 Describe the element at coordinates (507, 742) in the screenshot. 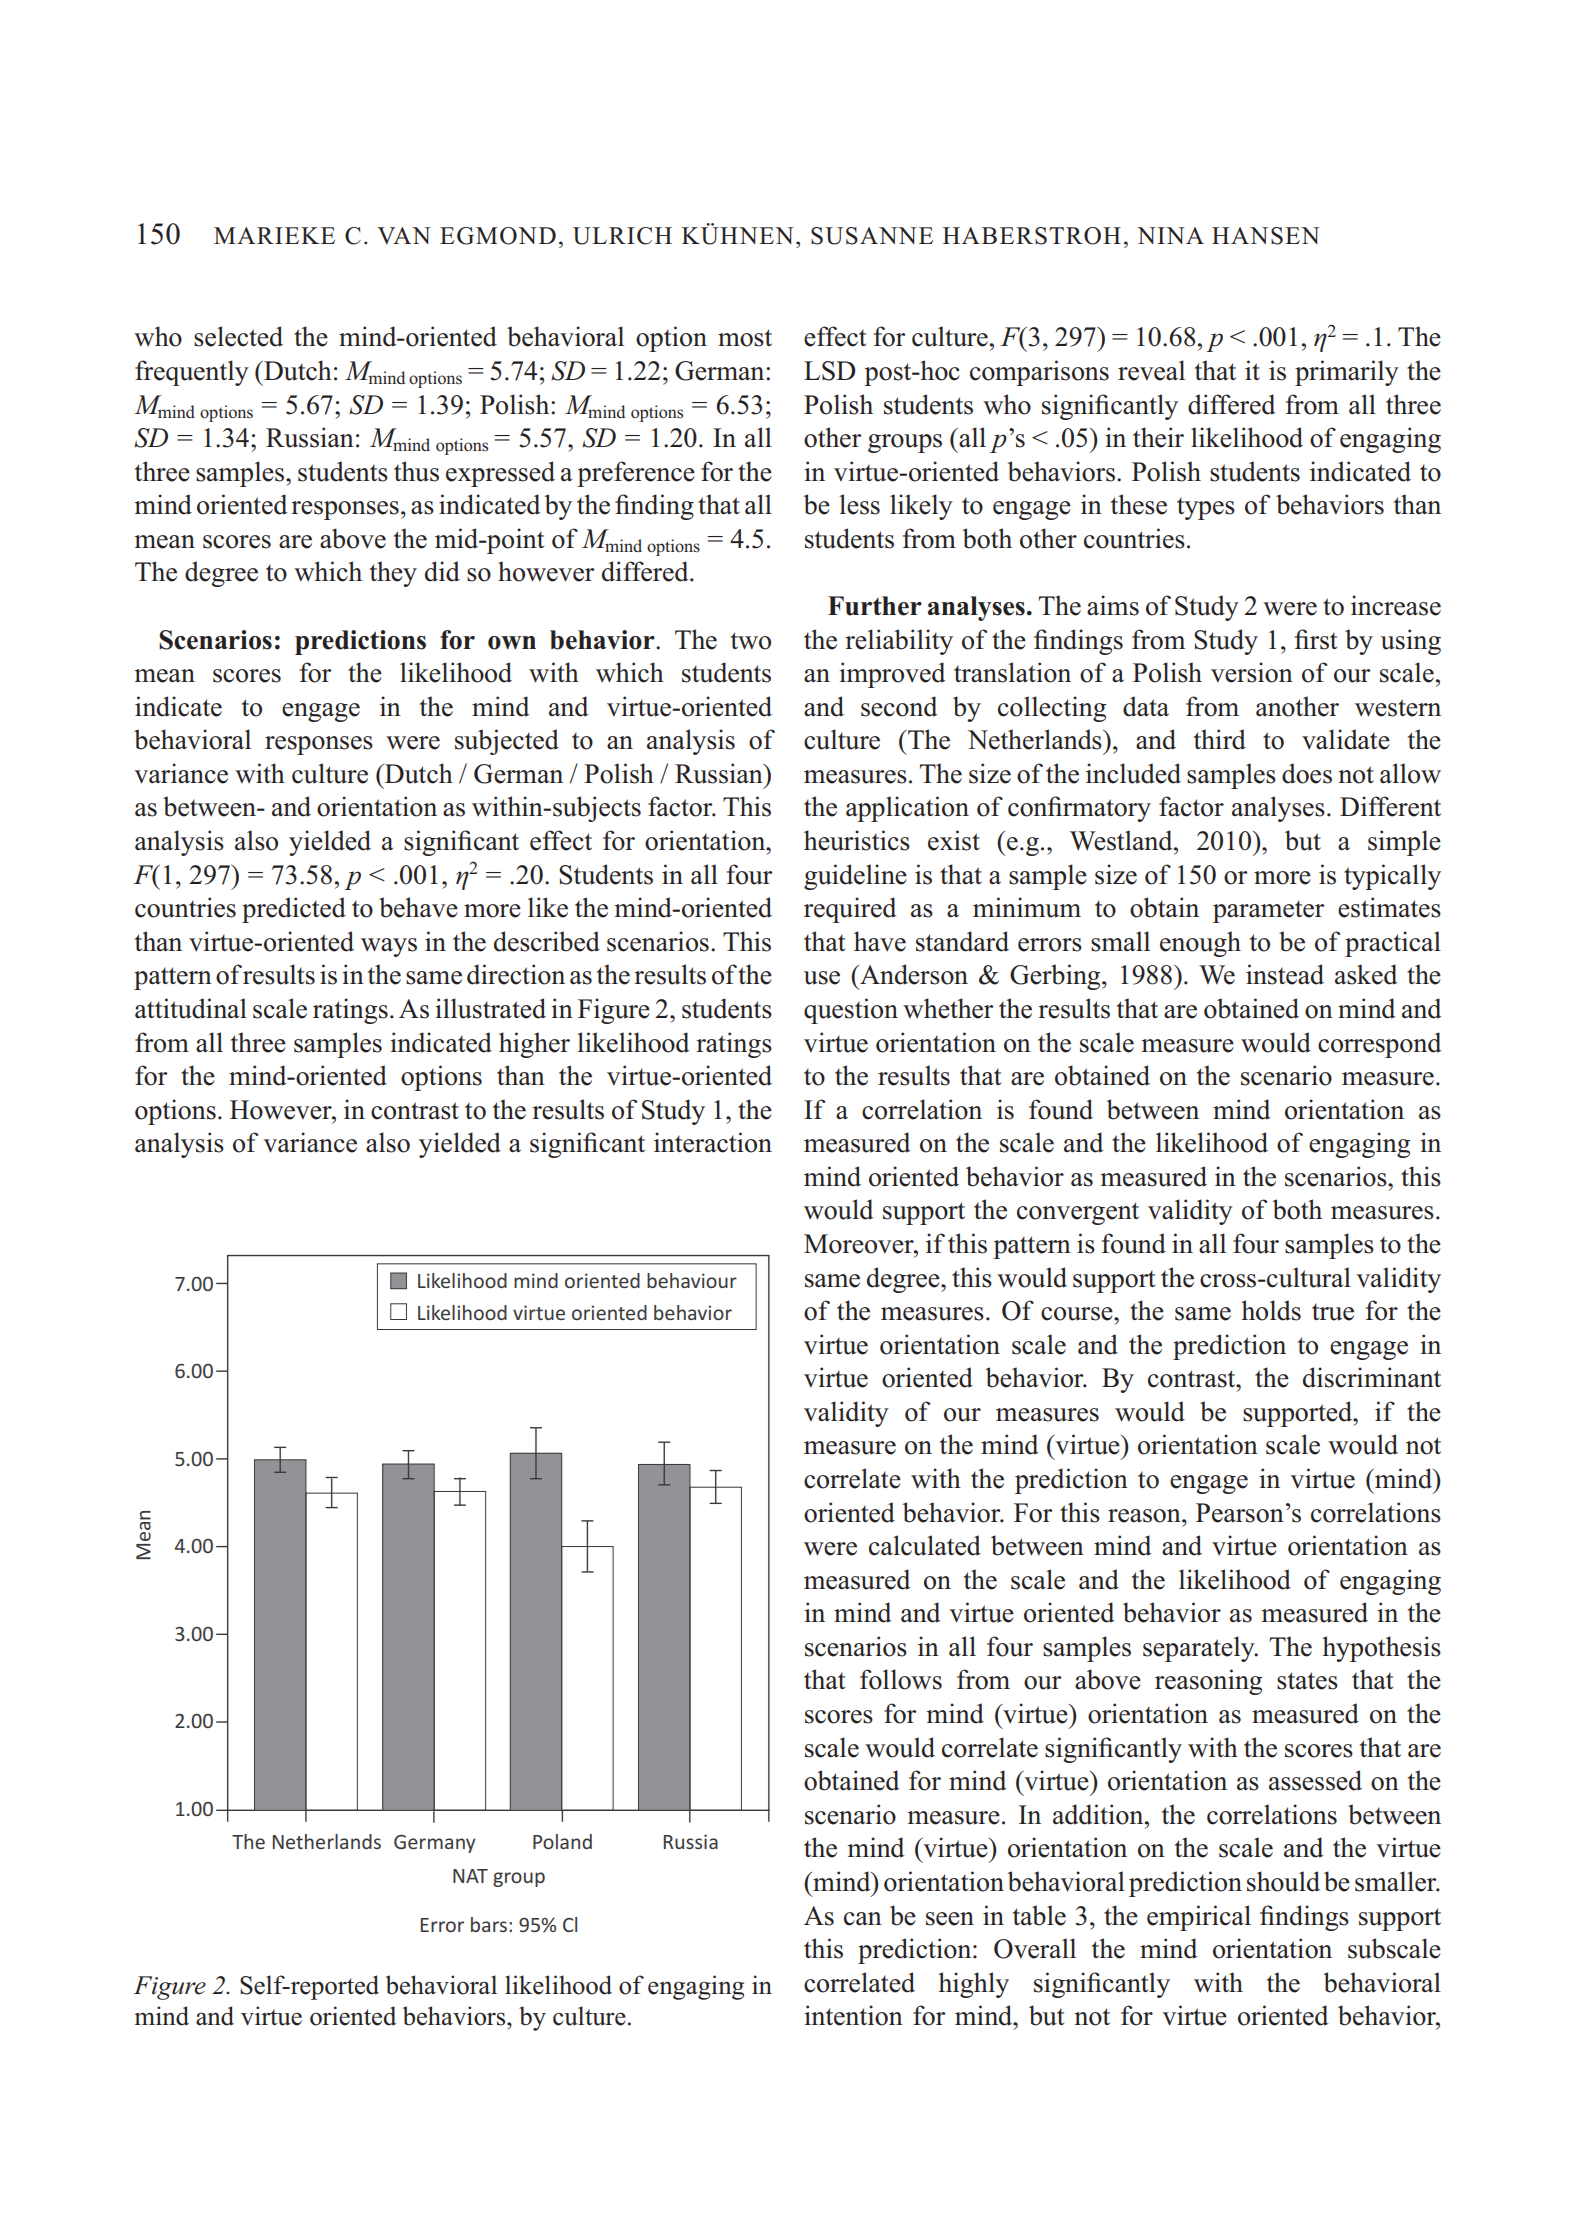

I see `subjected` at that location.
